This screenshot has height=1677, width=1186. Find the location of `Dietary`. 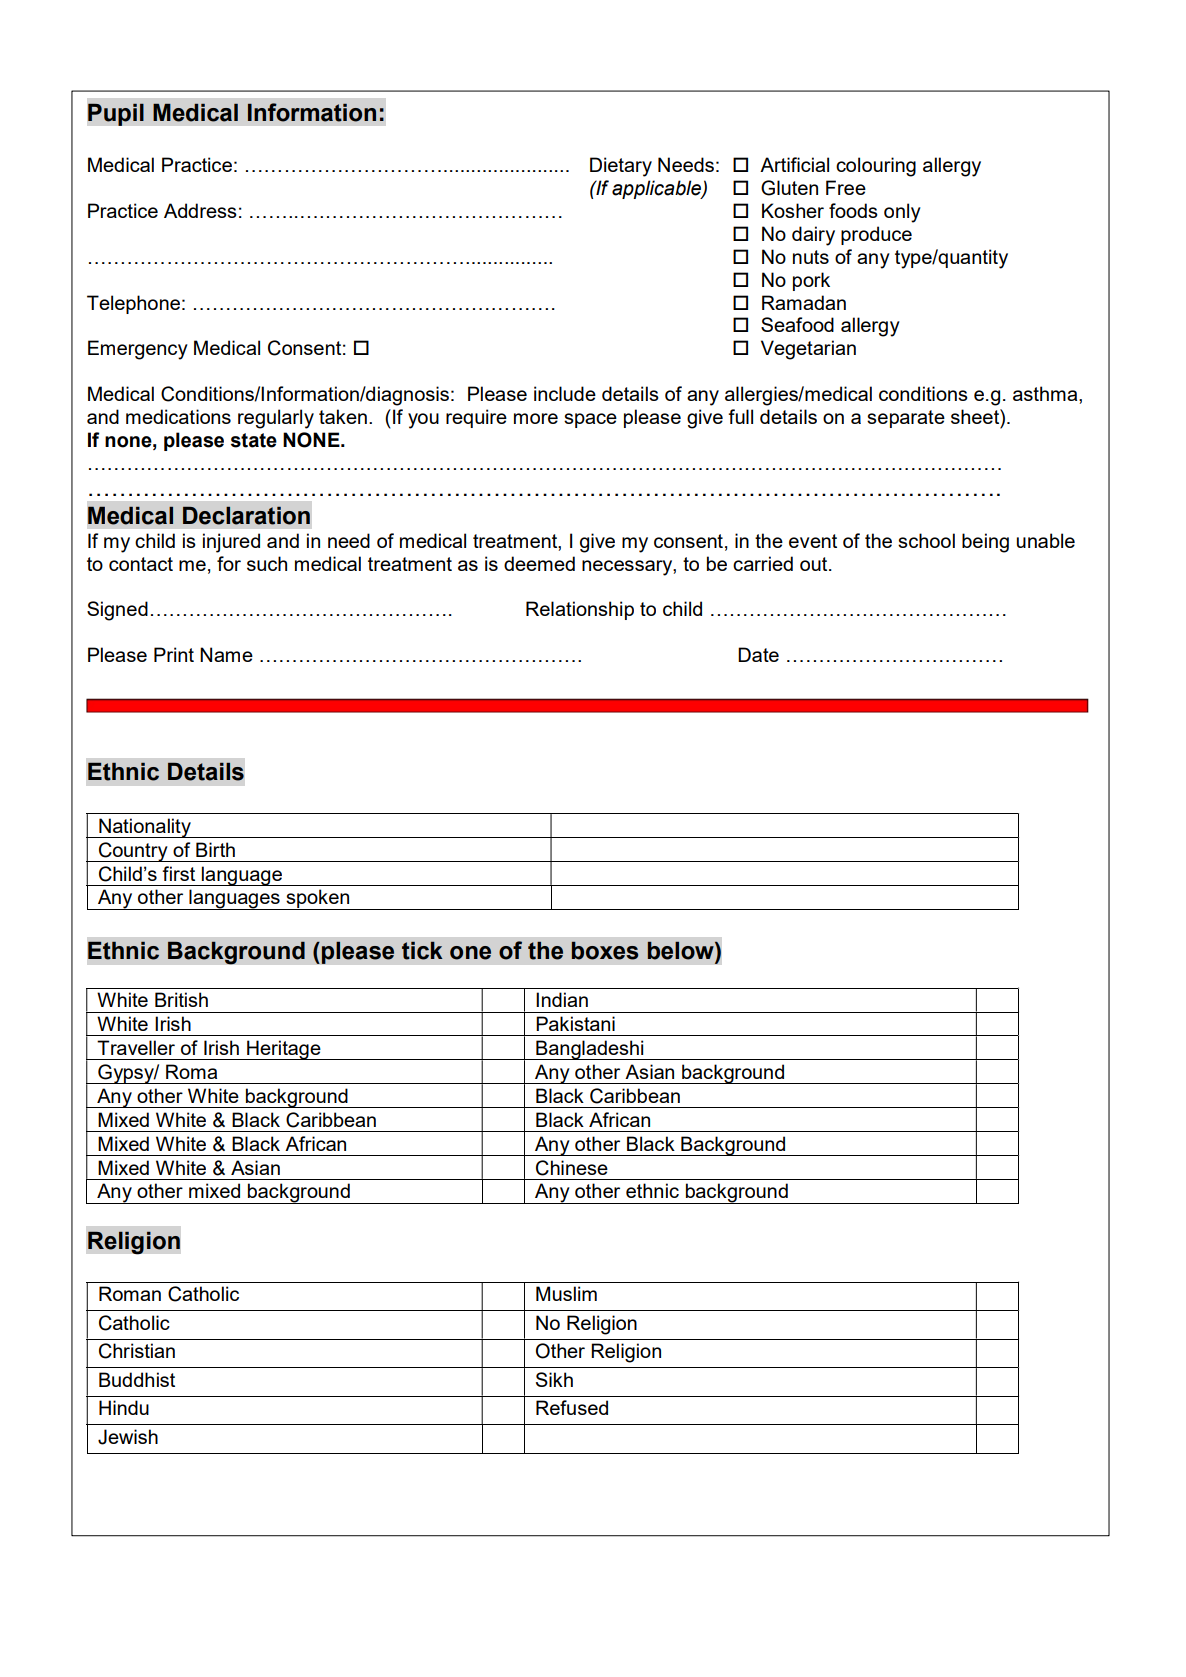

Dietary is located at coordinates (621, 167).
